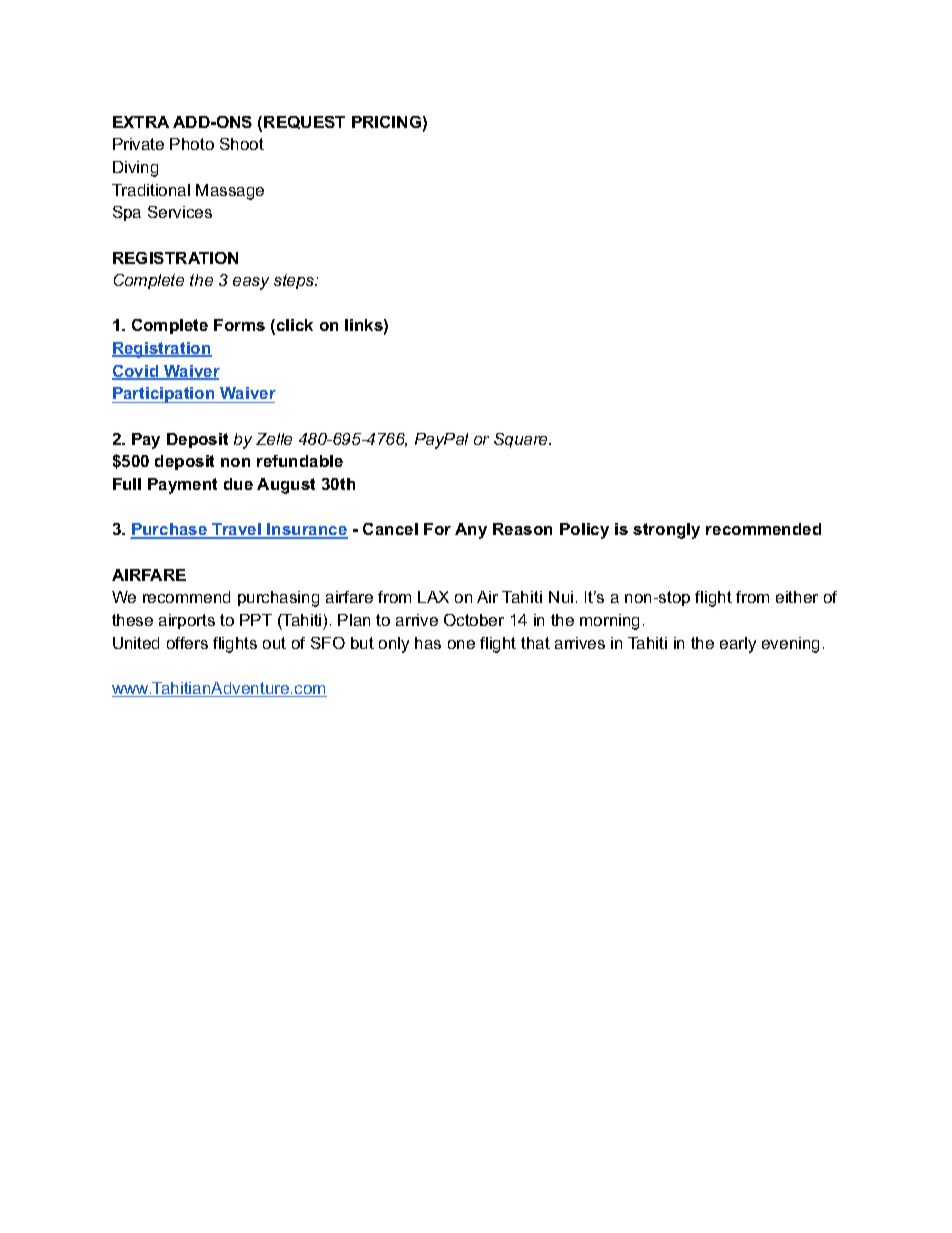  Describe the element at coordinates (666, 531) in the screenshot. I see `strongly` at that location.
